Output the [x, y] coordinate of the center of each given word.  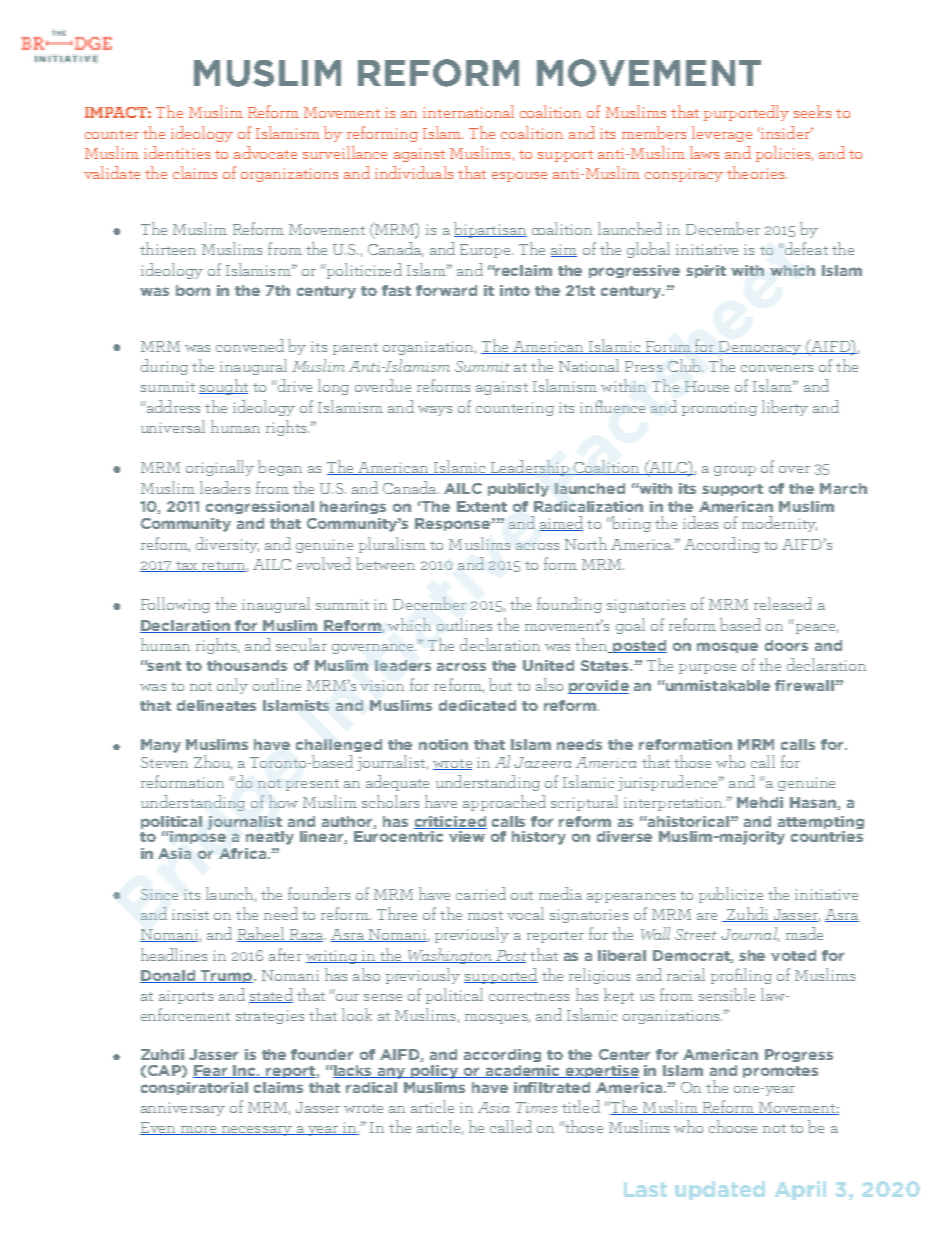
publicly [518, 490]
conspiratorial [194, 1088]
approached [504, 803]
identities [177, 152]
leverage [722, 134]
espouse [519, 177]
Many [161, 746]
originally [220, 468]
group [735, 471]
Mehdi [760, 802]
